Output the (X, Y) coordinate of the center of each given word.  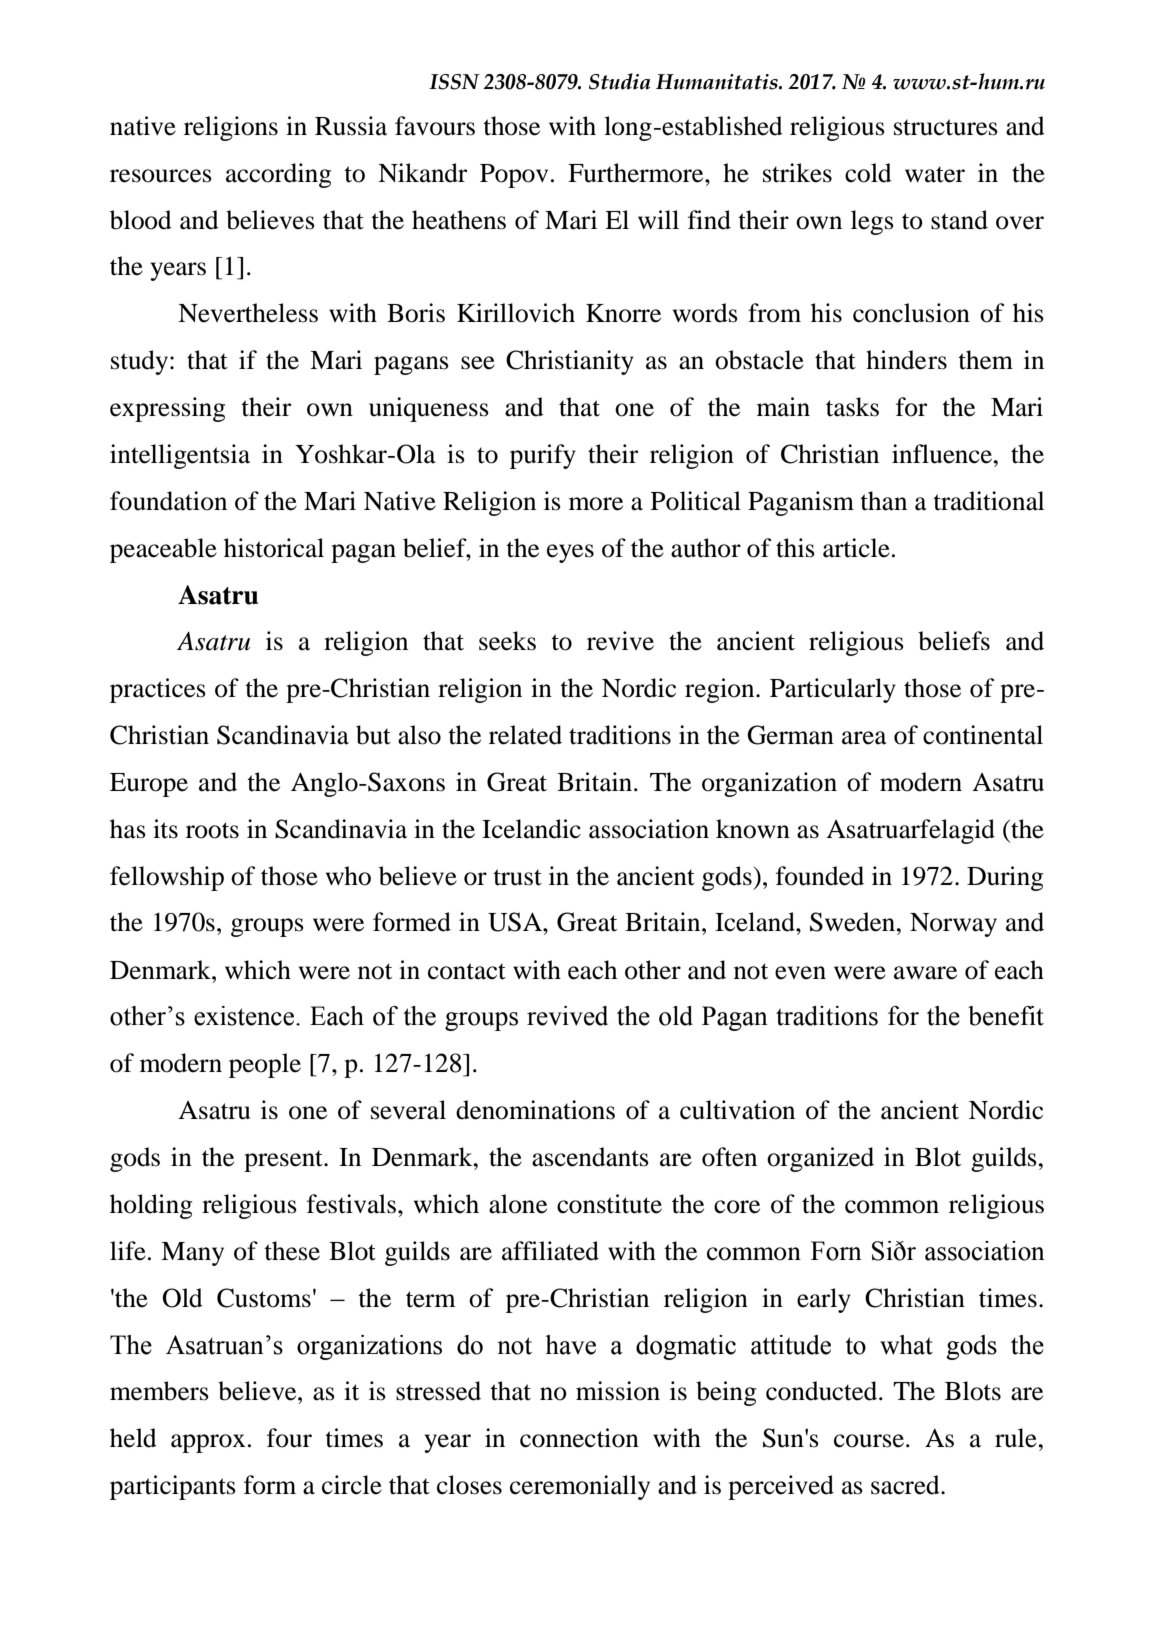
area (864, 738)
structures (946, 127)
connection (579, 1438)
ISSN (454, 82)
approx (208, 1443)
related (525, 735)
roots (212, 830)
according (278, 175)
